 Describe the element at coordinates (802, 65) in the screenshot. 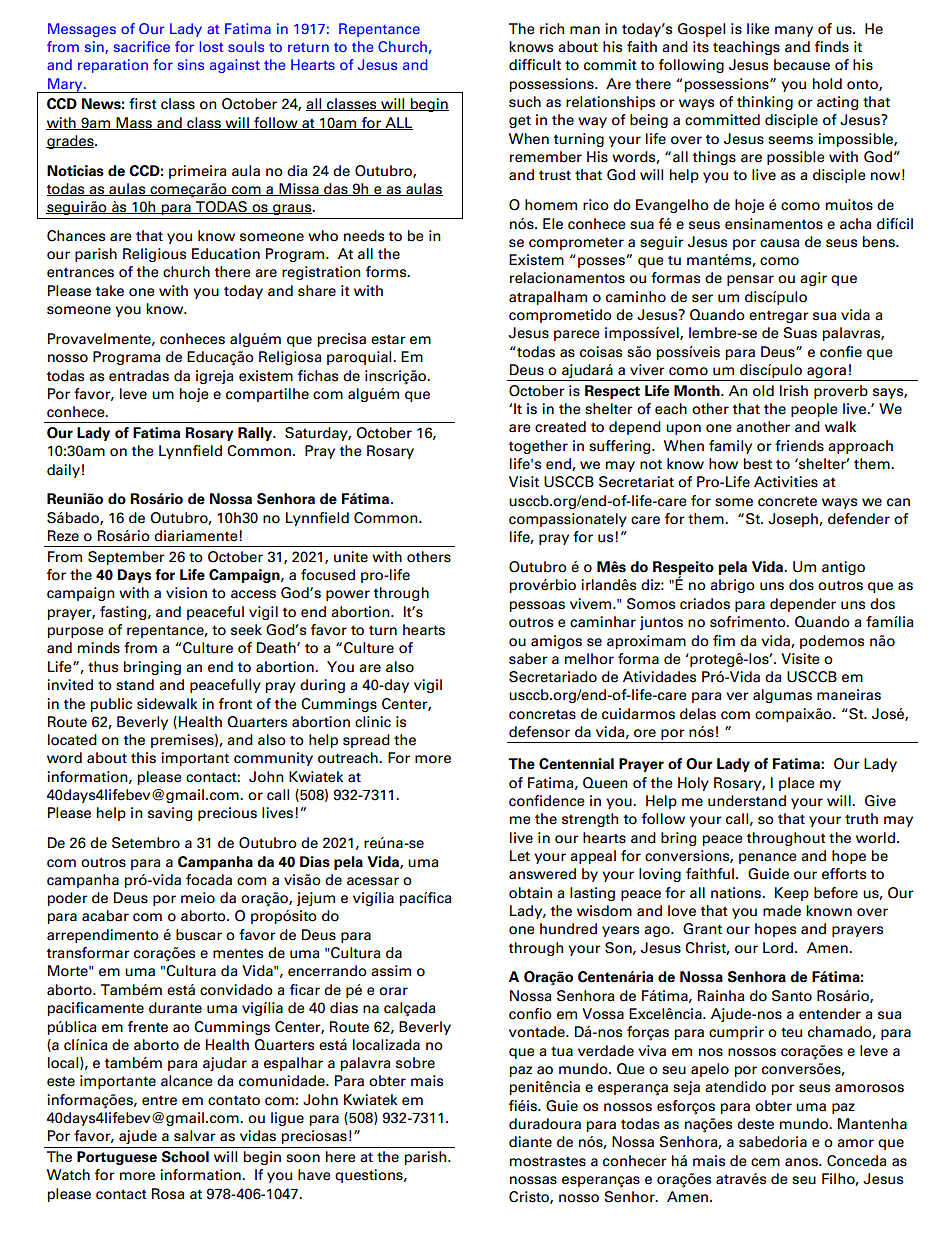

I see `because` at that location.
